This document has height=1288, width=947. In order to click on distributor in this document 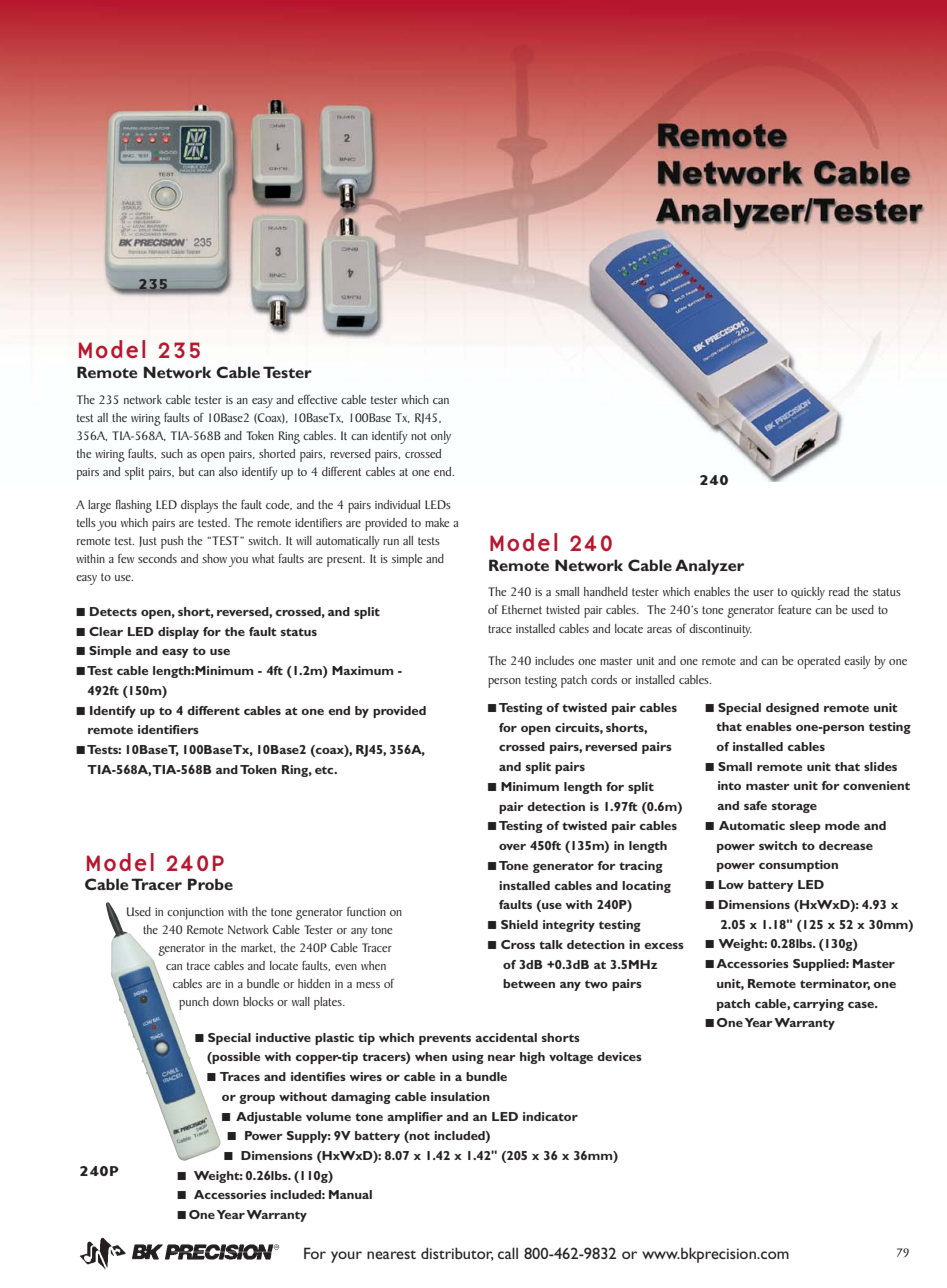, I will do `click(457, 1254)`.
